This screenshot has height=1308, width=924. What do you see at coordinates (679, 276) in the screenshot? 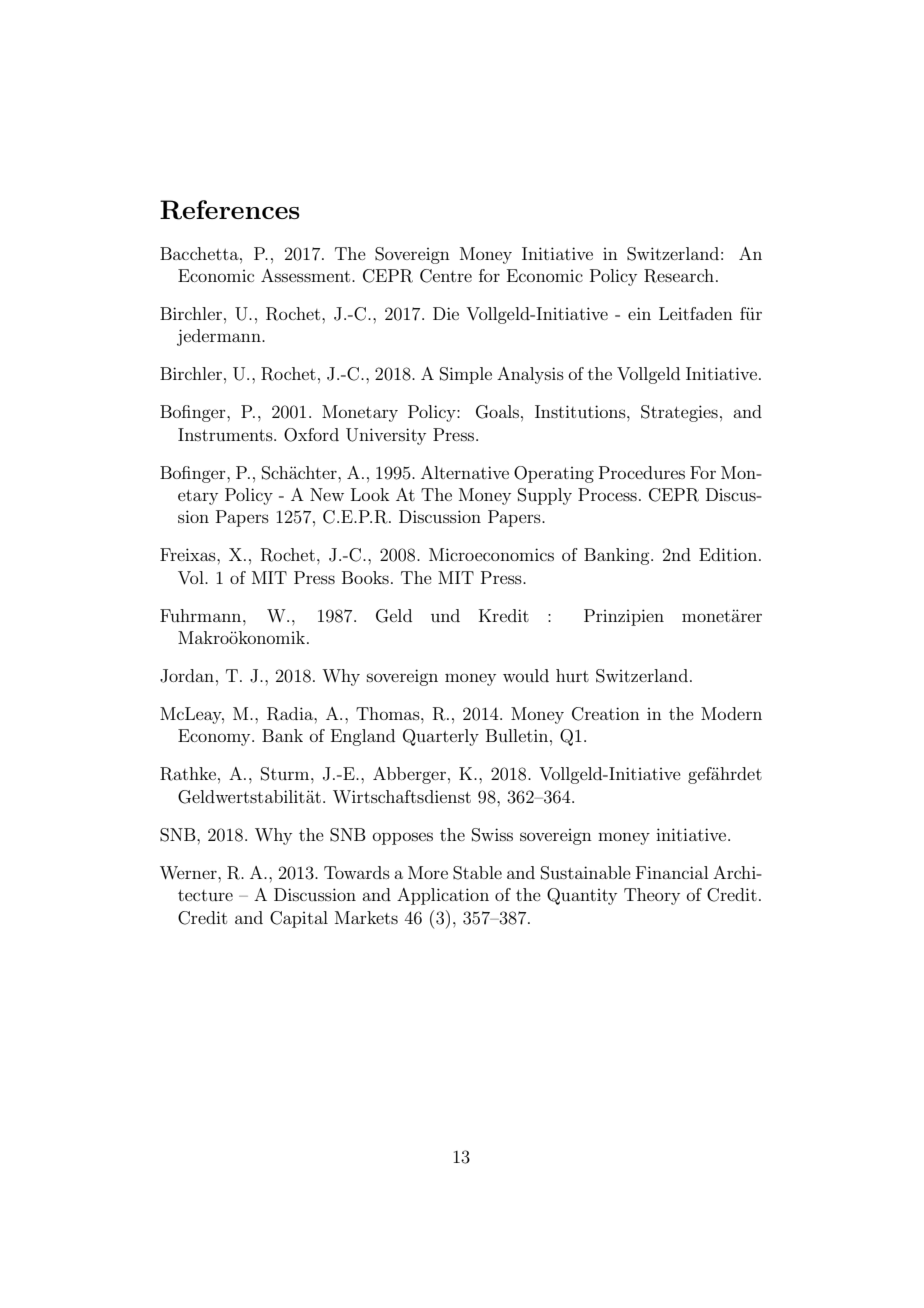
I see `Research` at bounding box center [679, 276].
